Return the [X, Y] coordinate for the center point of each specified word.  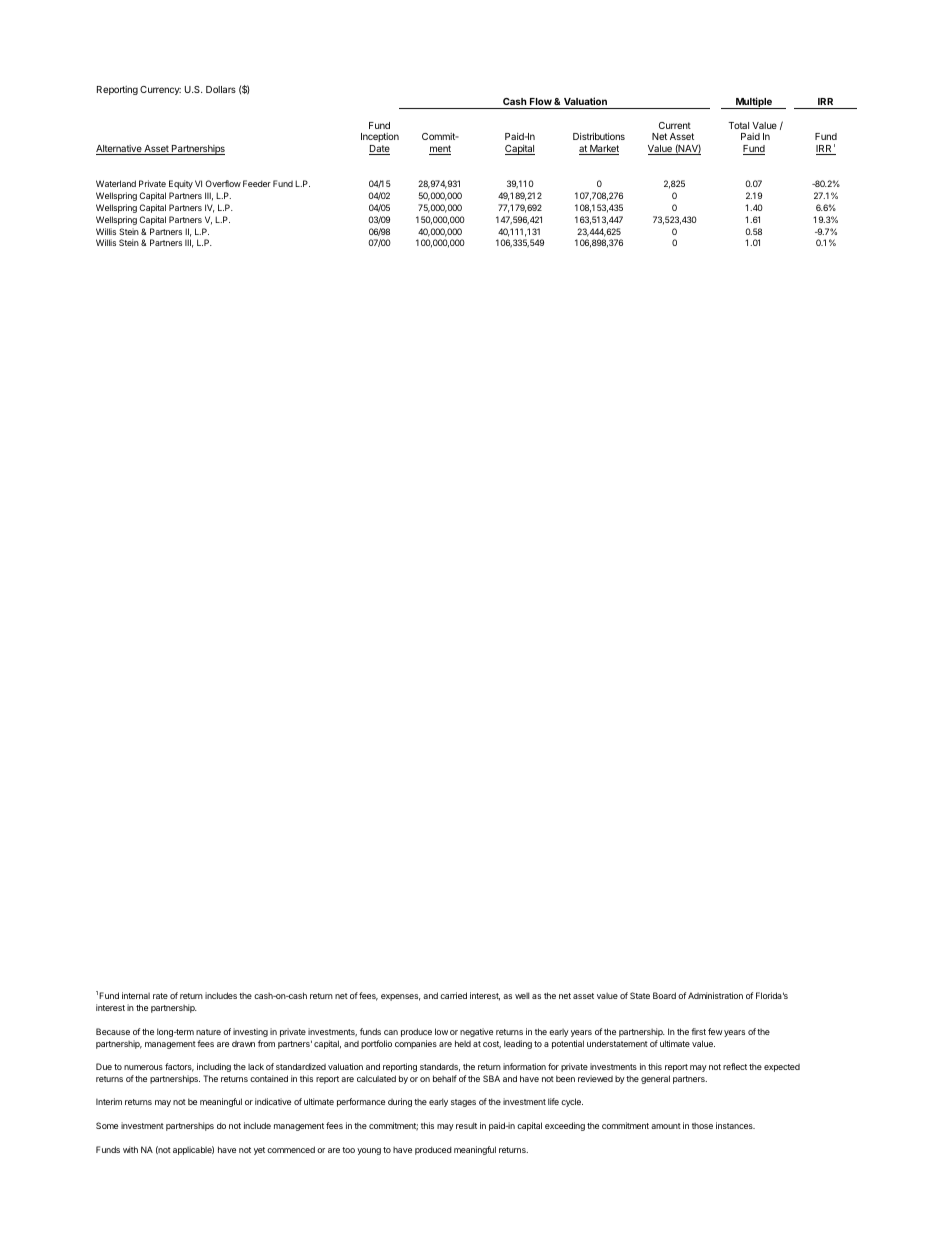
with [130, 1149]
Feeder [257, 183]
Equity [181, 184]
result [466, 1125]
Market [603, 150]
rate [160, 996]
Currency [160, 90]
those [702, 1126]
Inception [380, 137]
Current [675, 125]
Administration [715, 995]
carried [453, 995]
